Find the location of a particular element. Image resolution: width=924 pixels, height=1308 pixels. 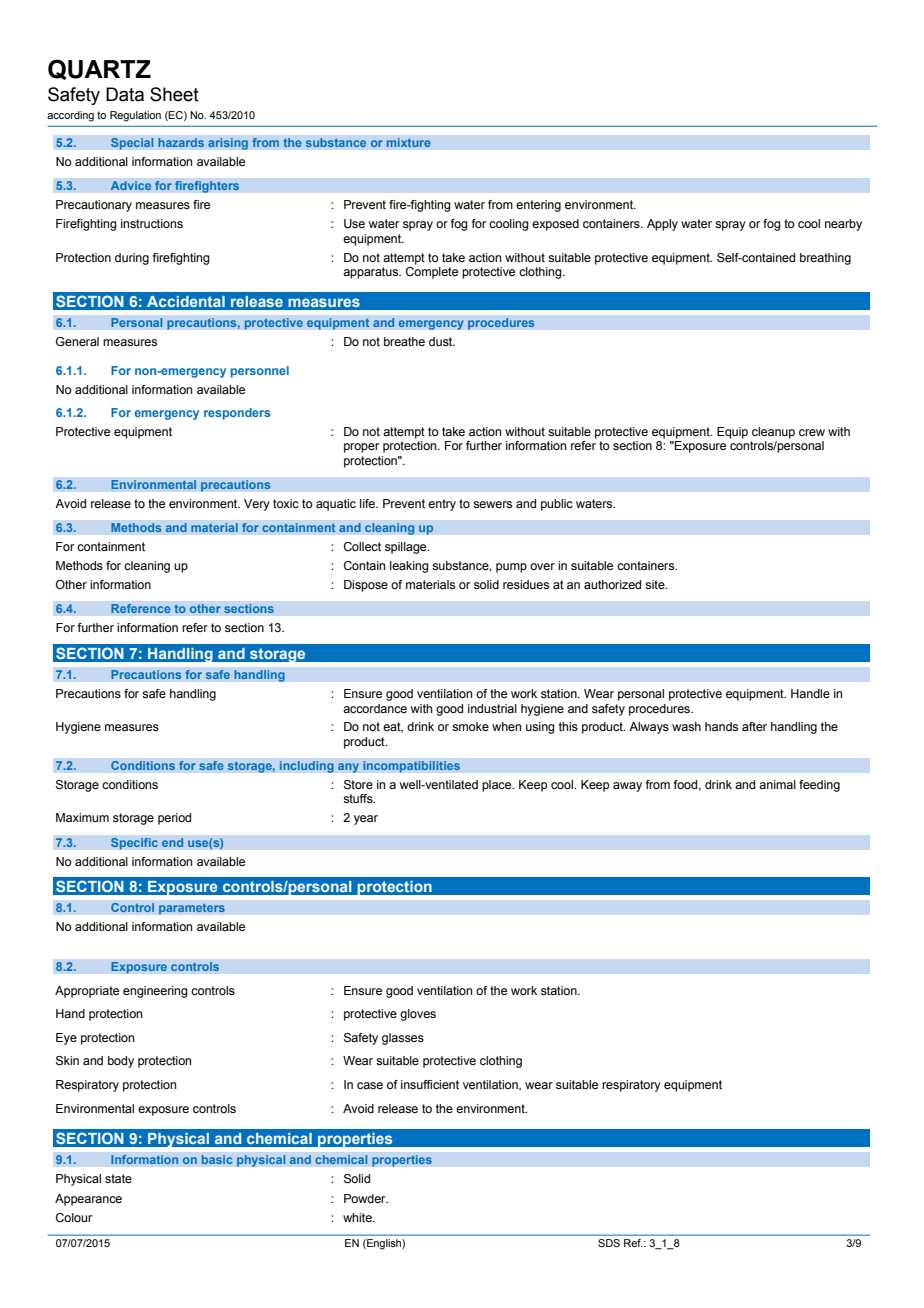

animal is located at coordinates (777, 784).
